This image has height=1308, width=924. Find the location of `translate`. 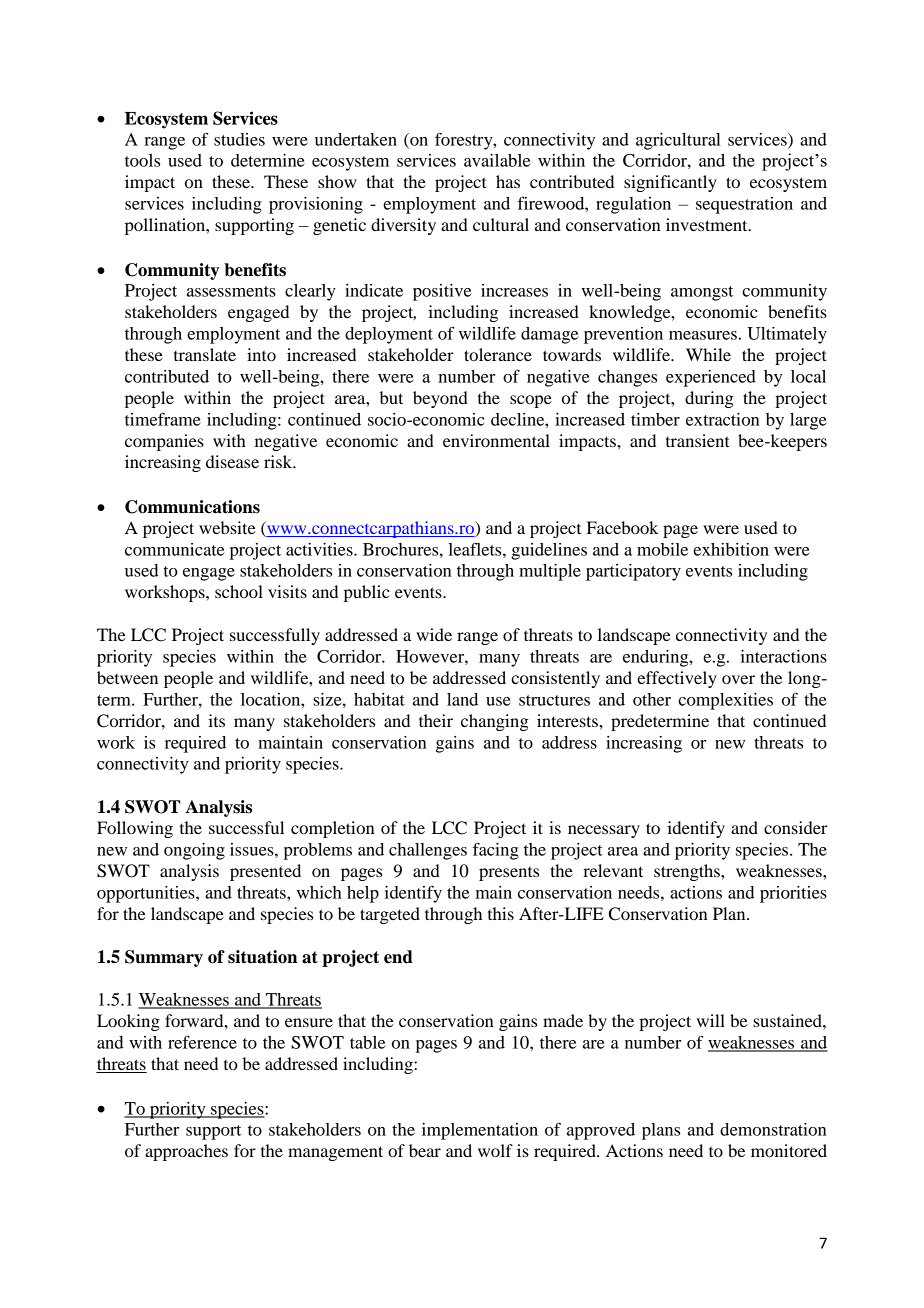

translate is located at coordinates (205, 354).
